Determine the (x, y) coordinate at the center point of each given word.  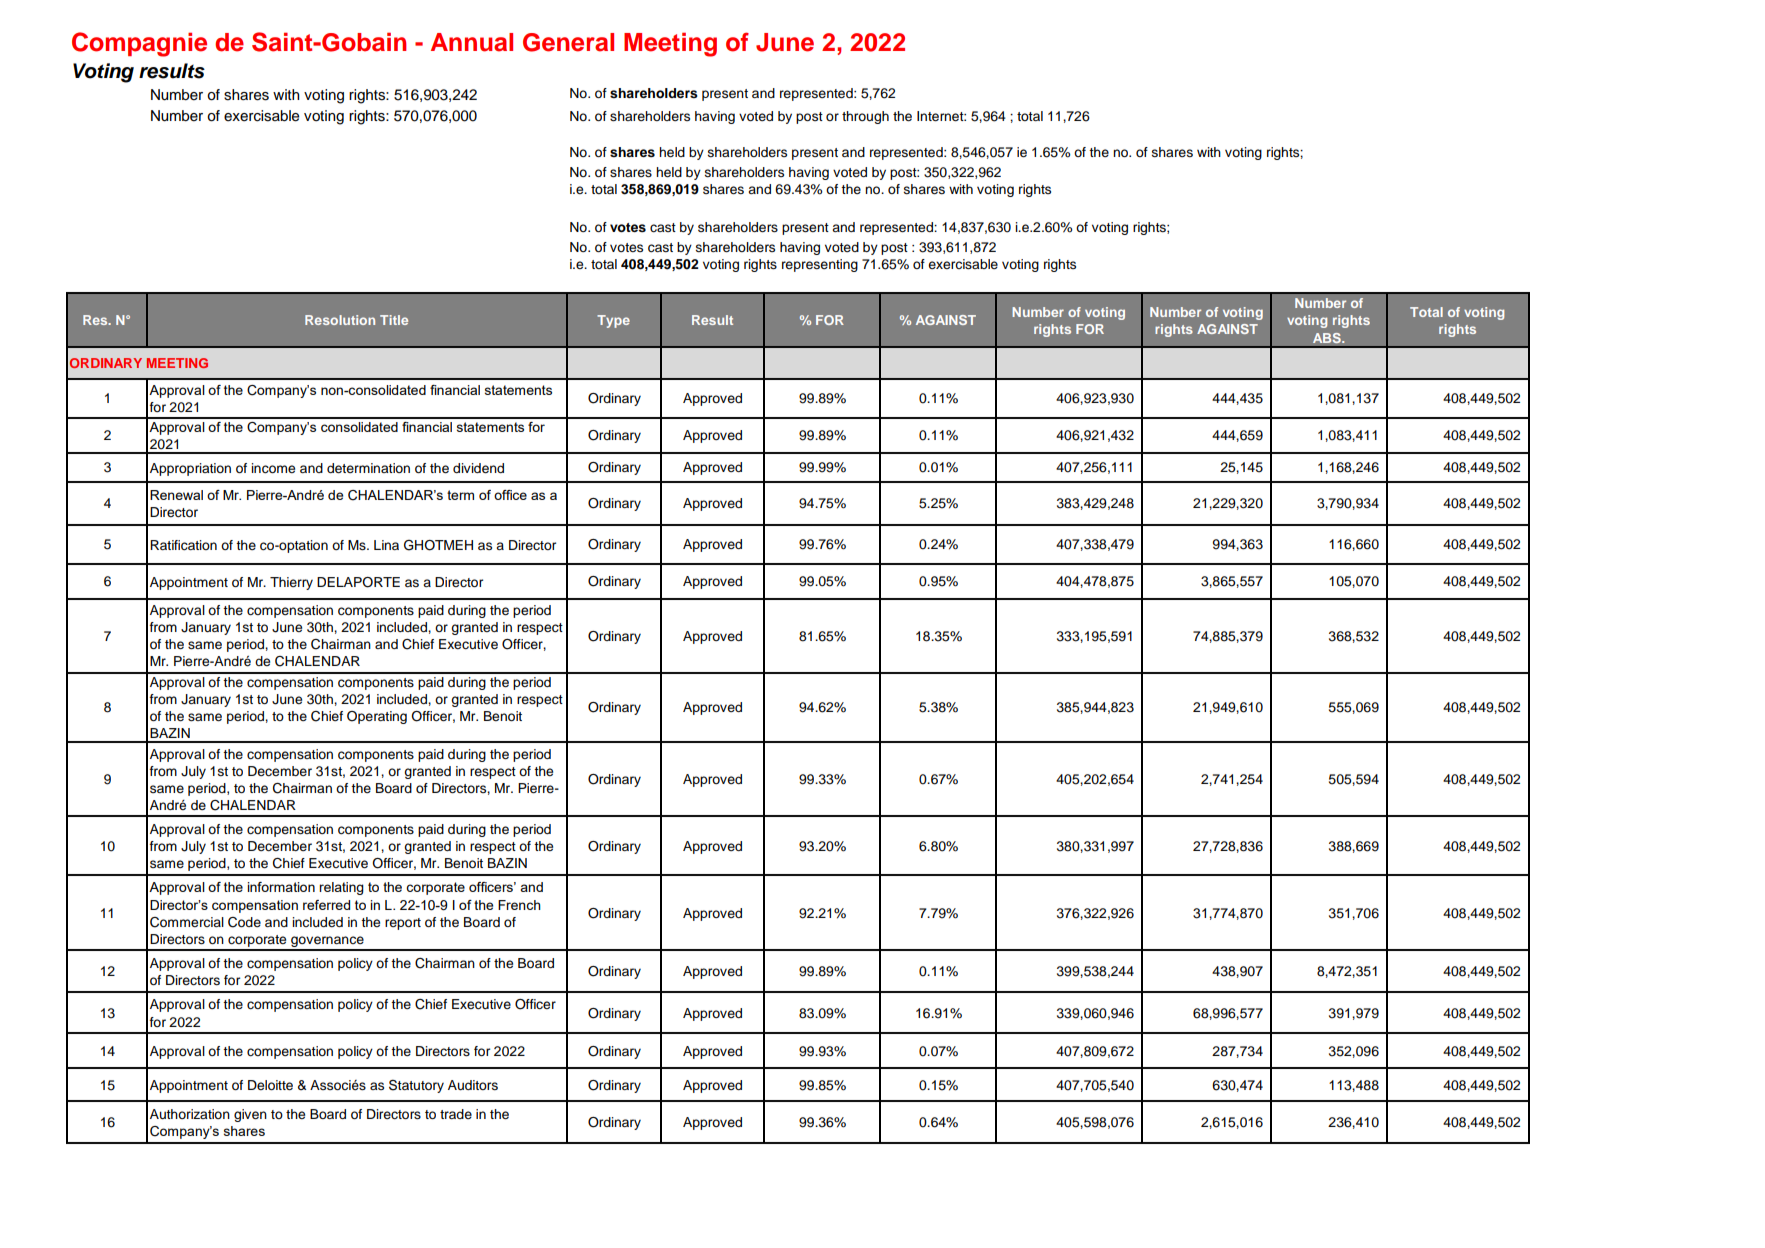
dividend (478, 468)
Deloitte (270, 1085)
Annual (472, 42)
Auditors (473, 1085)
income (273, 468)
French (519, 905)
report (403, 924)
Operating (377, 717)
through (865, 117)
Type (613, 321)
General (568, 42)
